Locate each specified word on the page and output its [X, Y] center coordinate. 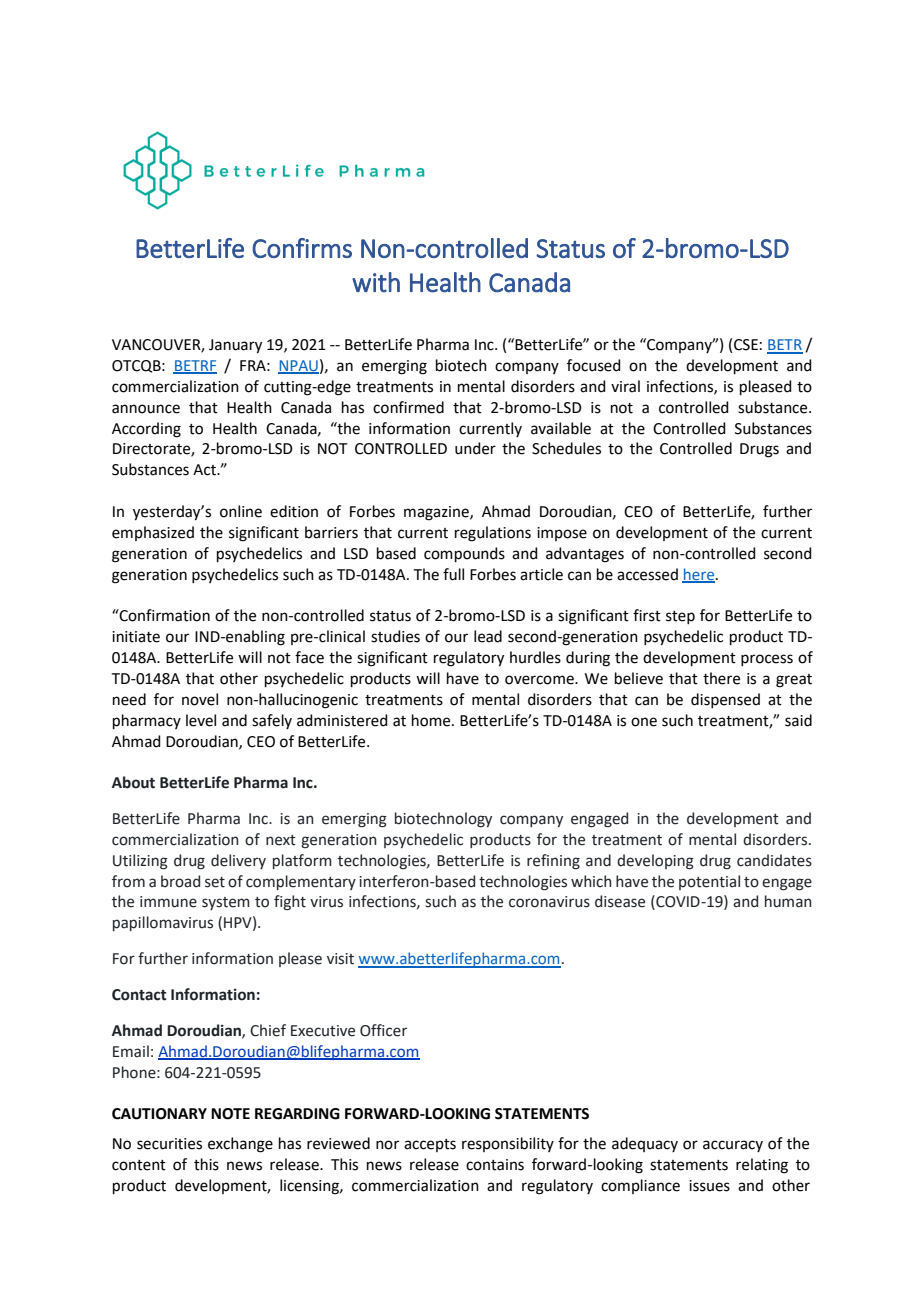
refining [553, 862]
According [146, 430]
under [475, 448]
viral [625, 386]
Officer [383, 1030]
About [133, 782]
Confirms [302, 248]
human [788, 901]
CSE [746, 345]
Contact [139, 995]
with [376, 282]
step [680, 617]
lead [488, 636]
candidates [774, 860]
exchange [240, 1145]
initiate [136, 637]
